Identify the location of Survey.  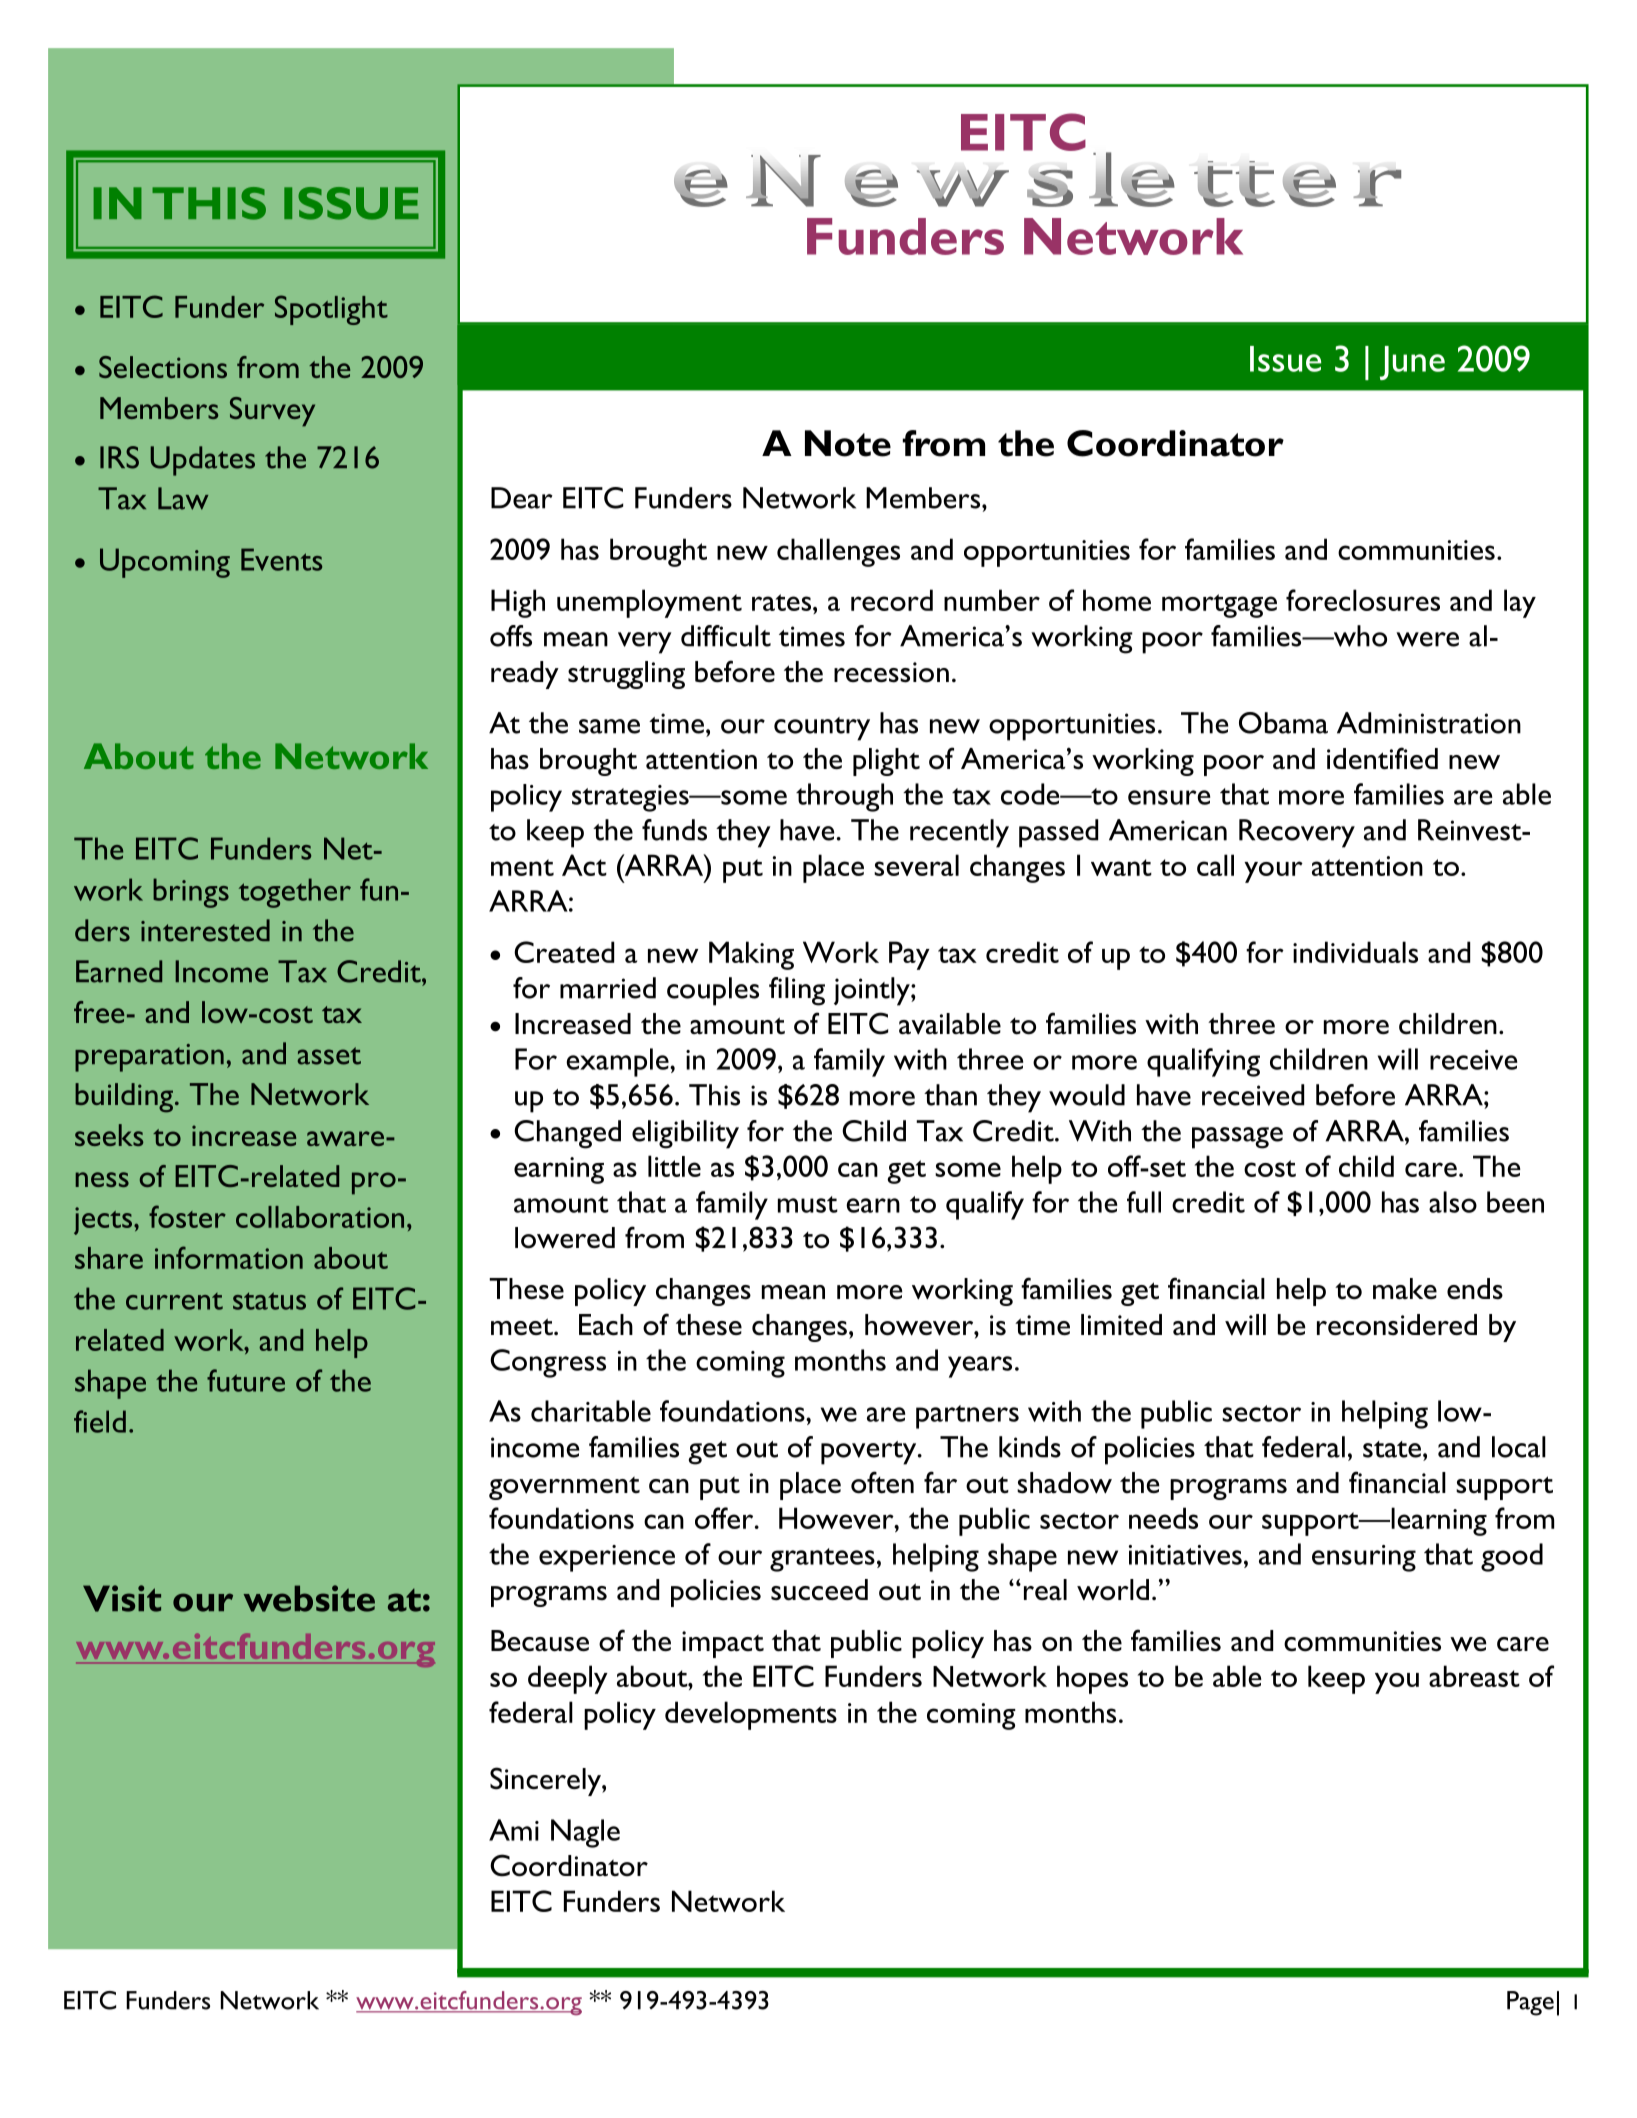
(272, 412).
